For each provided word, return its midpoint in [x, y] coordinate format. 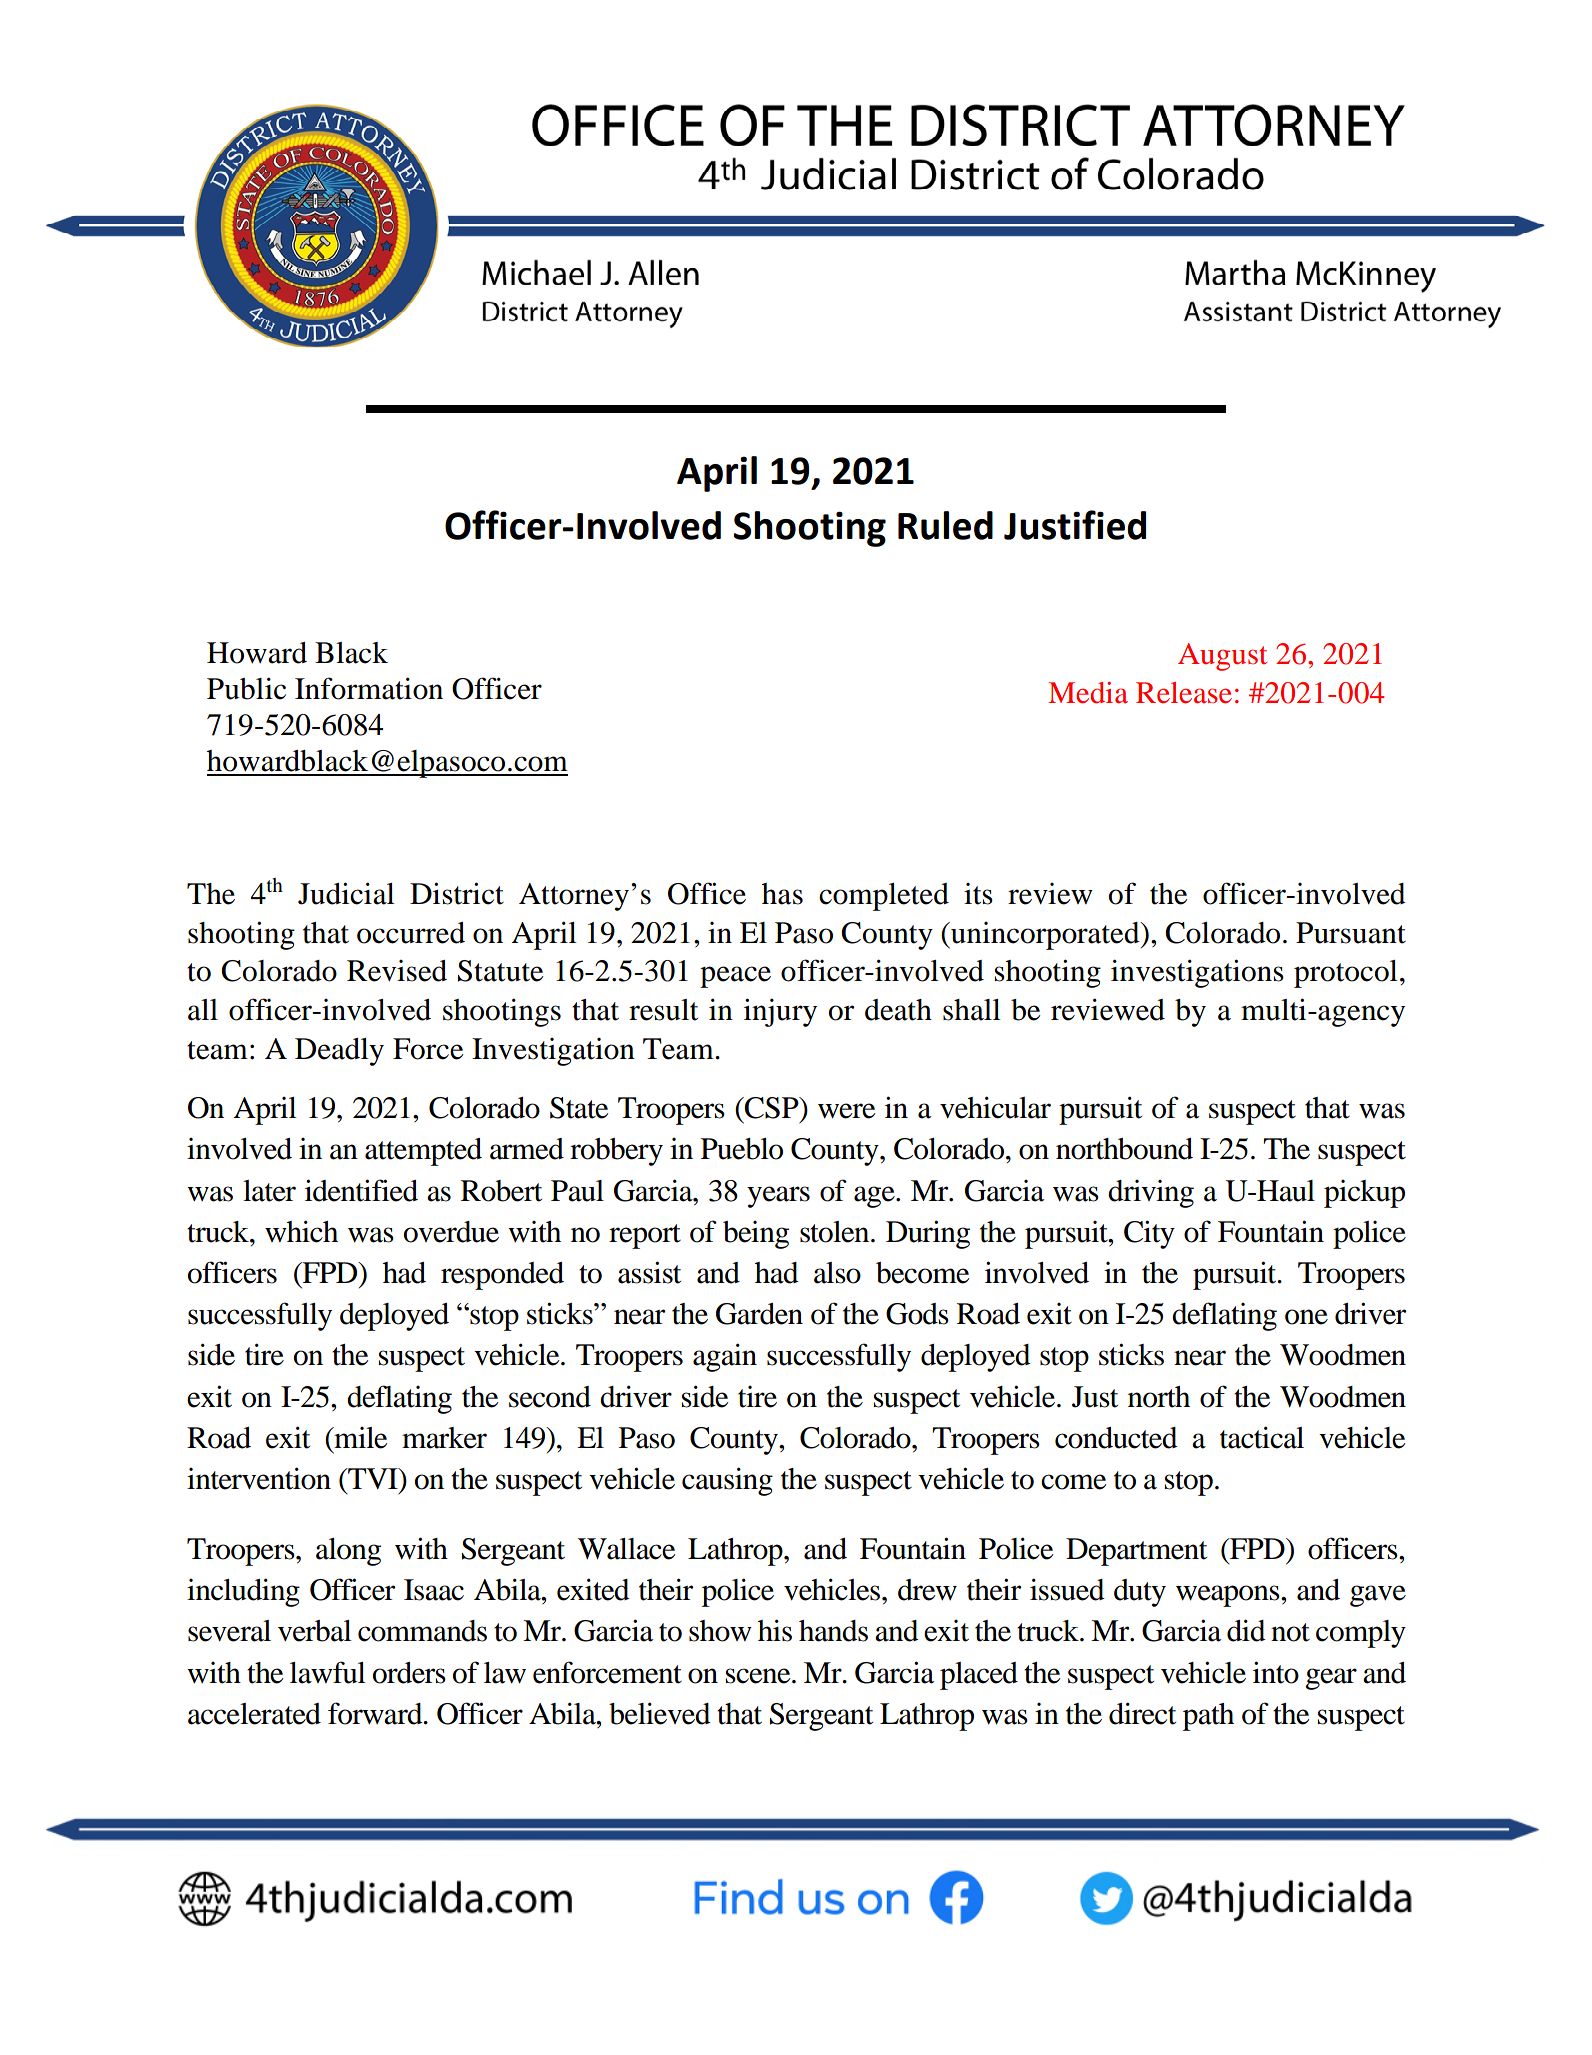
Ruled [945, 525]
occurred [411, 933]
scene [759, 1676]
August [1222, 657]
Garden [759, 1314]
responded [502, 1276]
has [782, 894]
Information [369, 688]
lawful [328, 1672]
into [1276, 1672]
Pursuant [1351, 933]
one [1306, 1317]
